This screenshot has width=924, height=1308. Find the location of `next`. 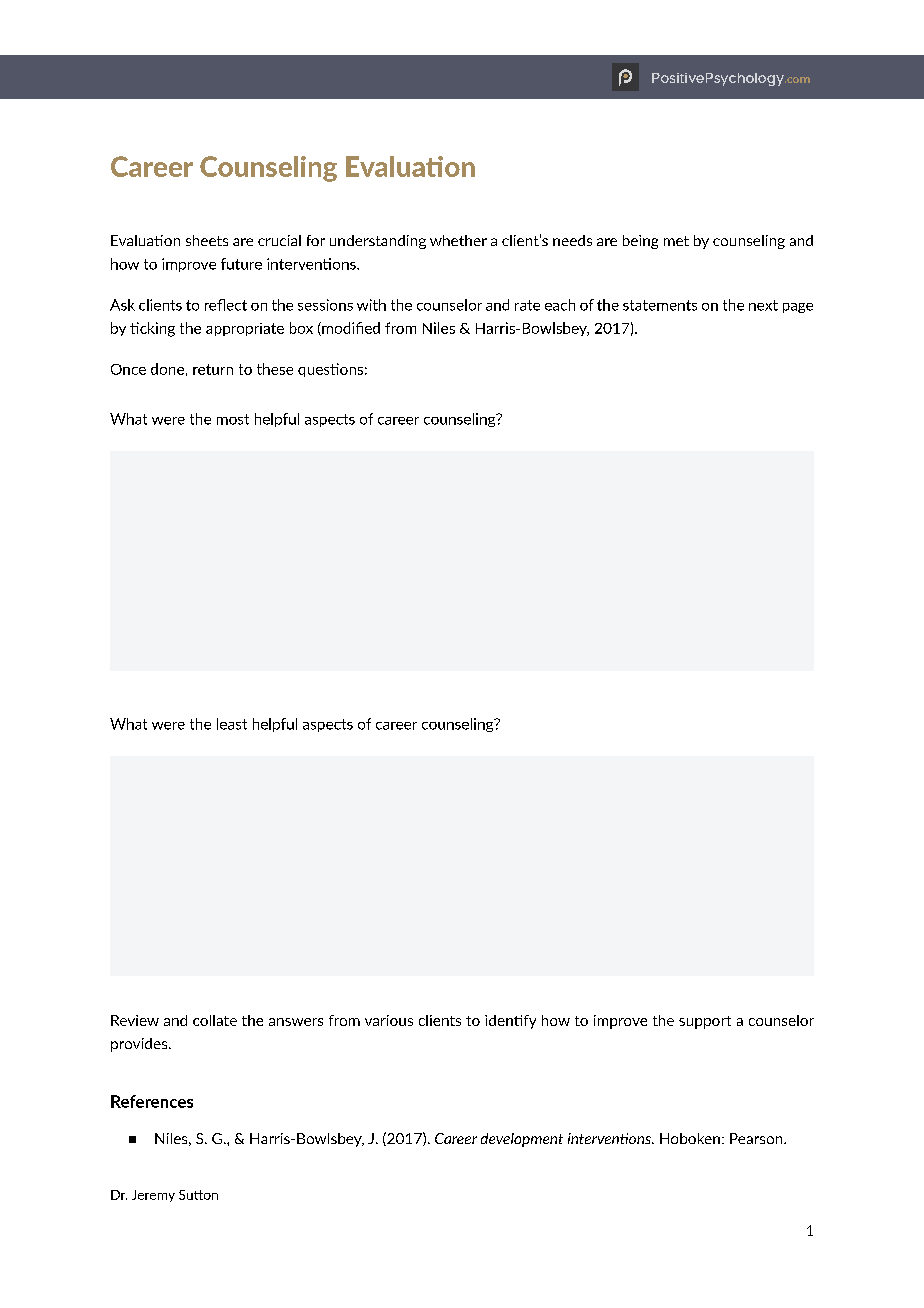

next is located at coordinates (763, 305).
